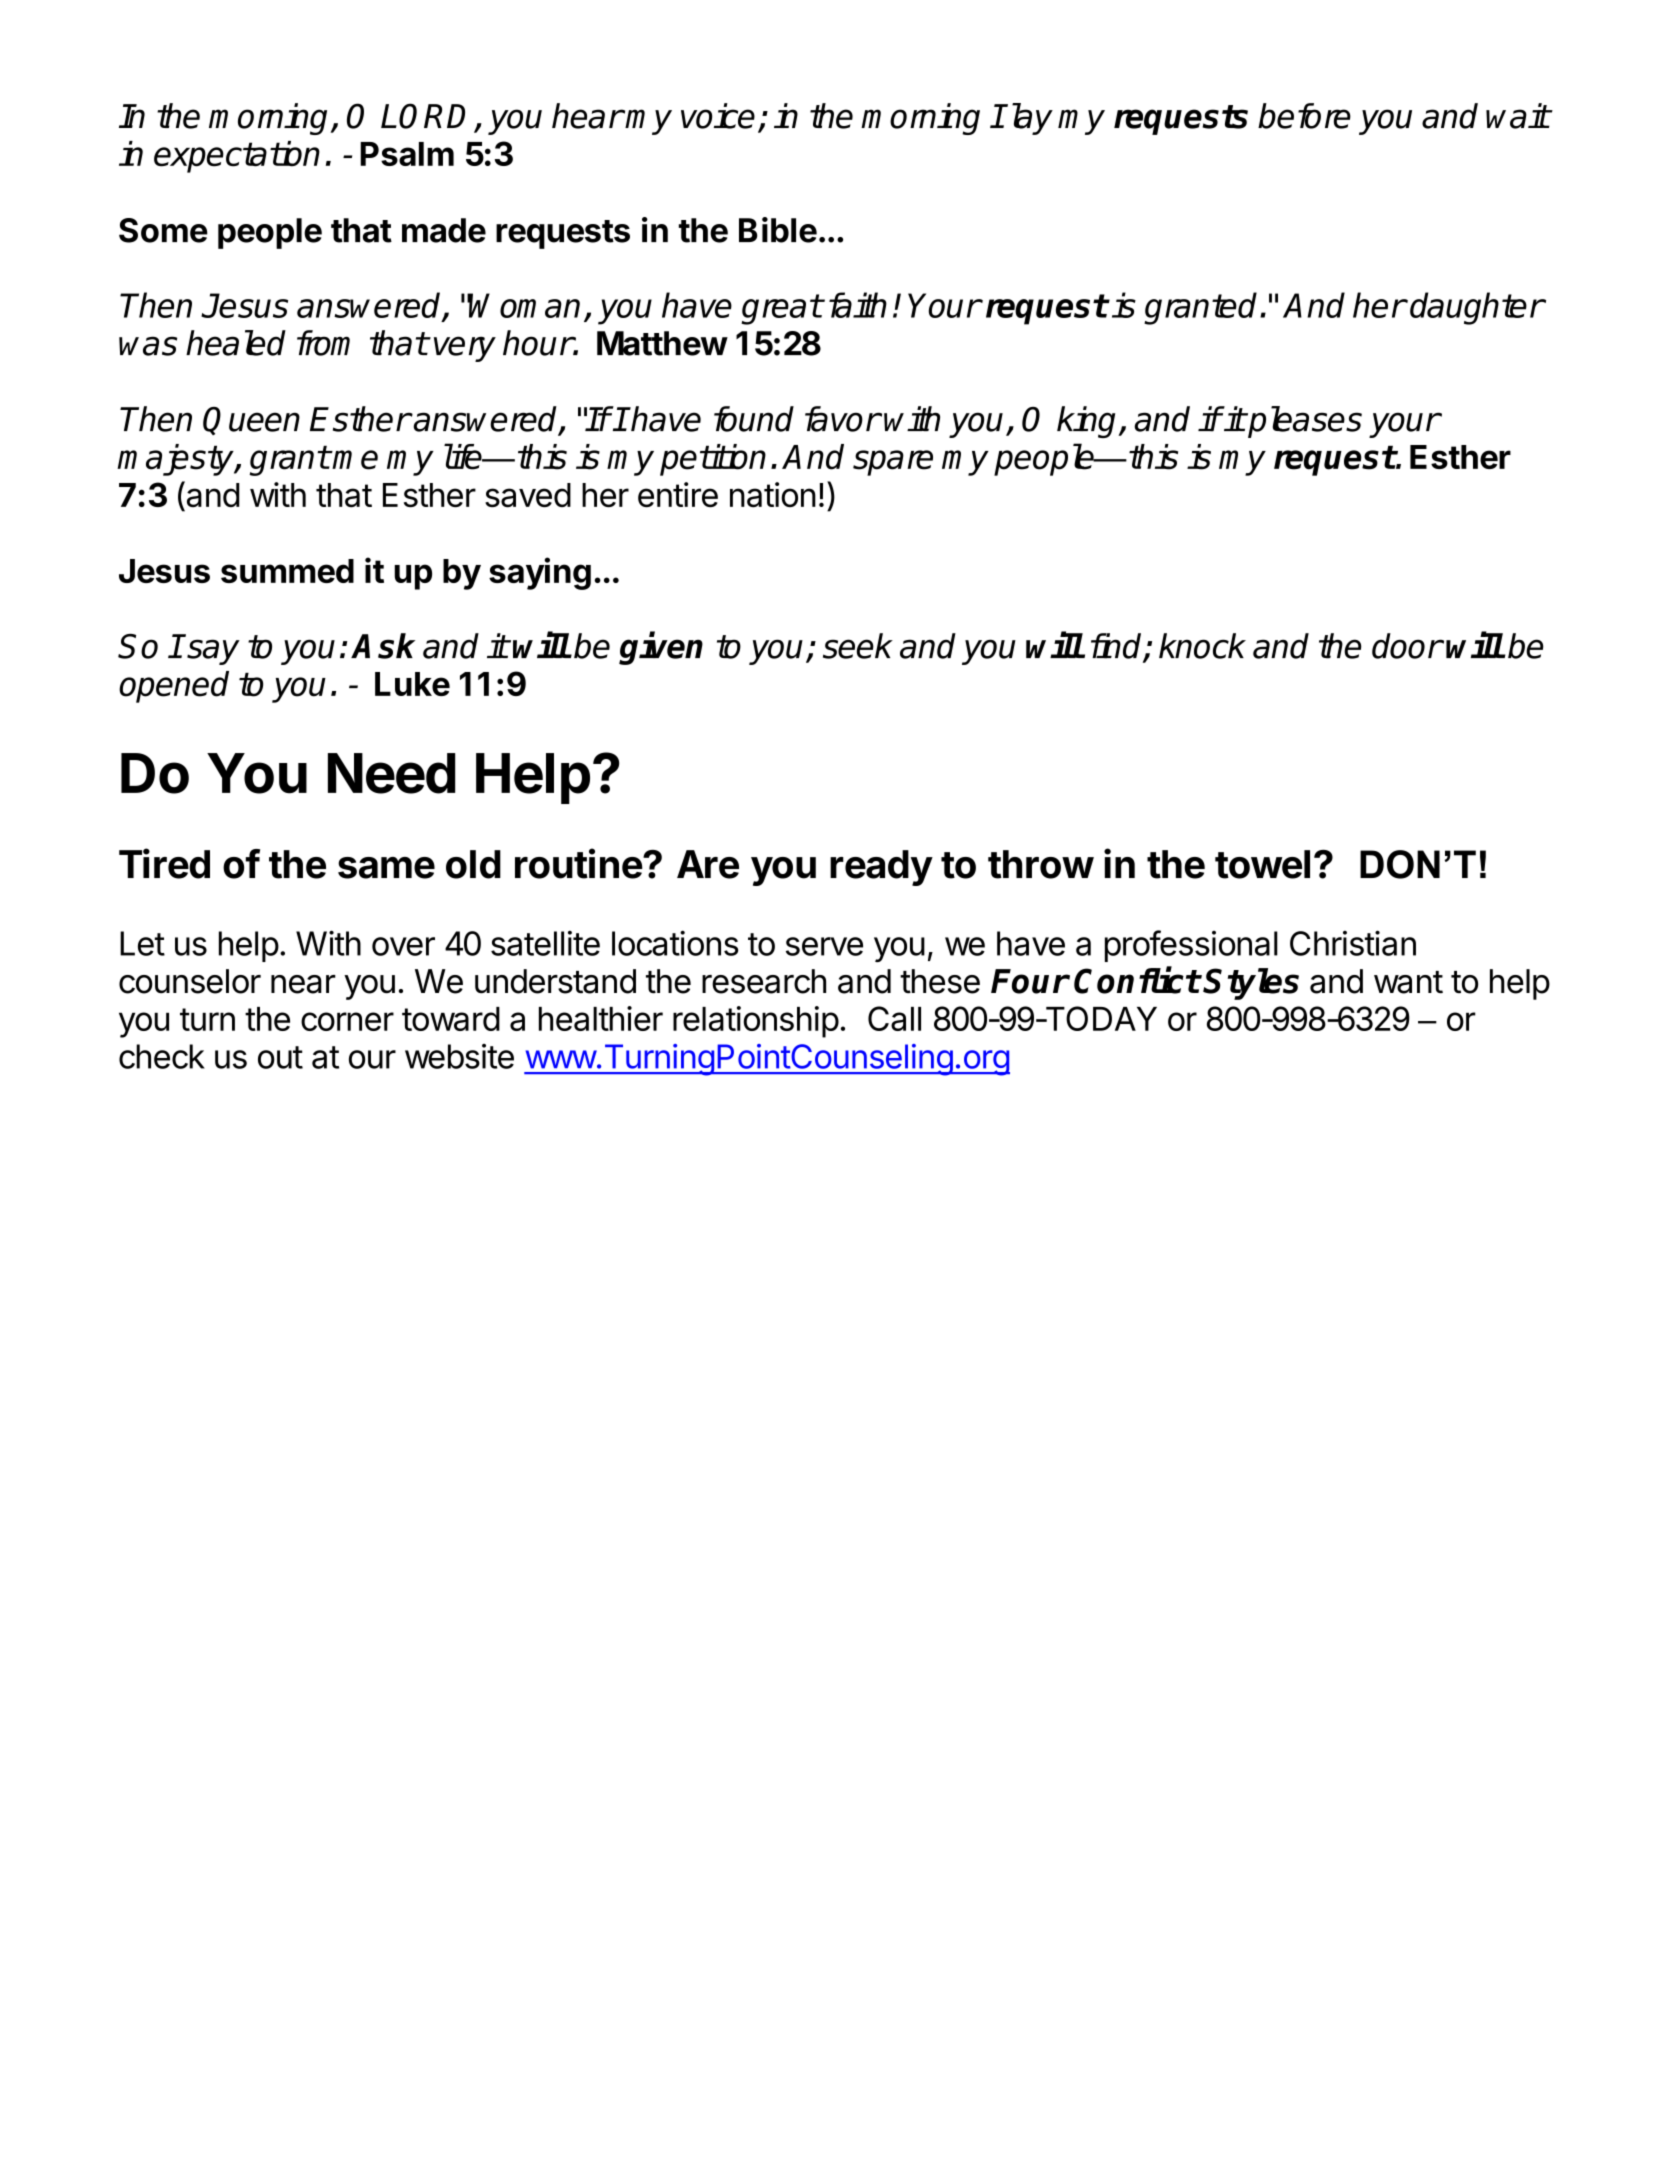  I want to click on pleases, so click(1304, 422).
